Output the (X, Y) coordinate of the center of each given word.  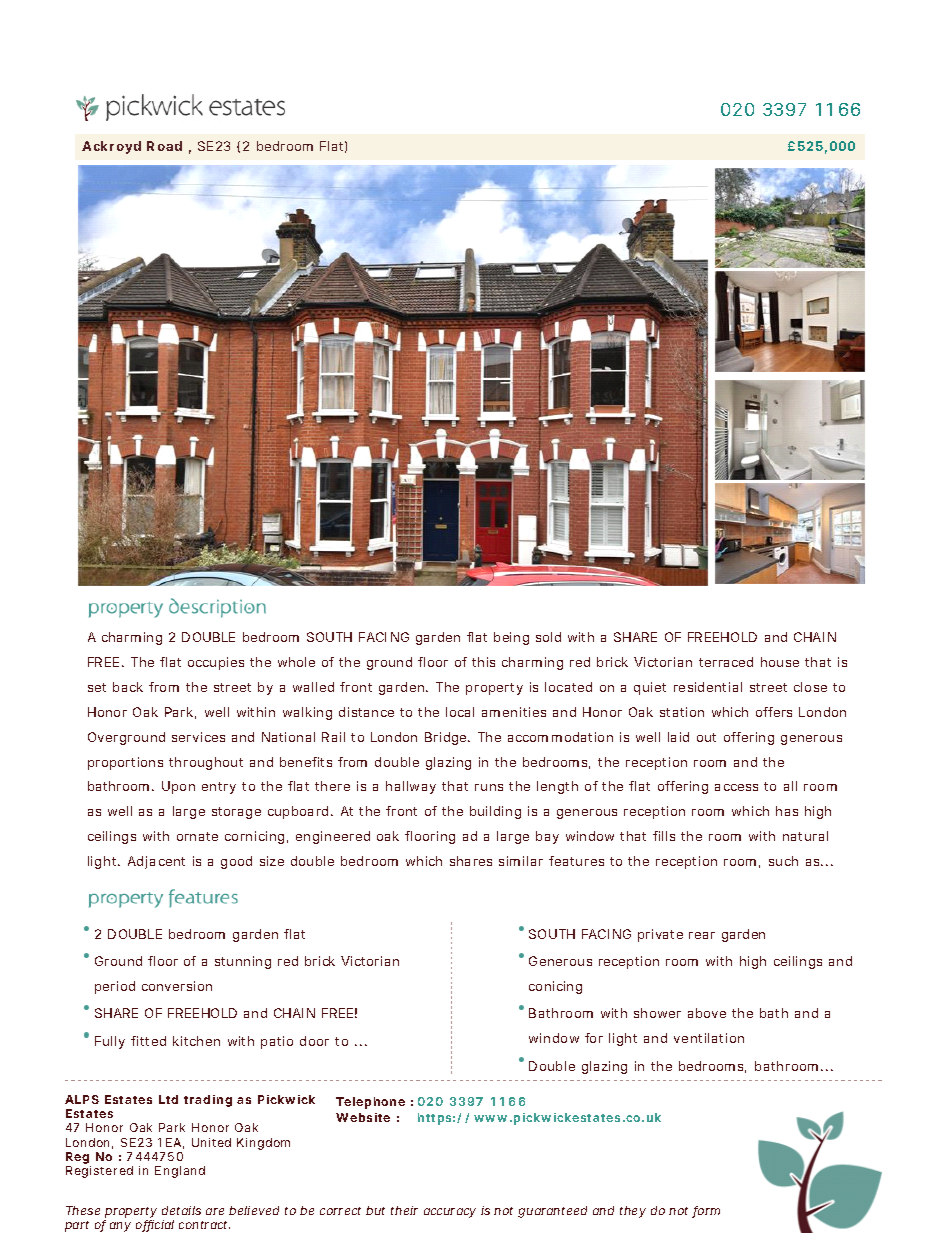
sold (548, 637)
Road (164, 146)
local (460, 712)
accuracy (450, 1213)
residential (708, 687)
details (181, 1210)
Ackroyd (111, 147)
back (128, 687)
